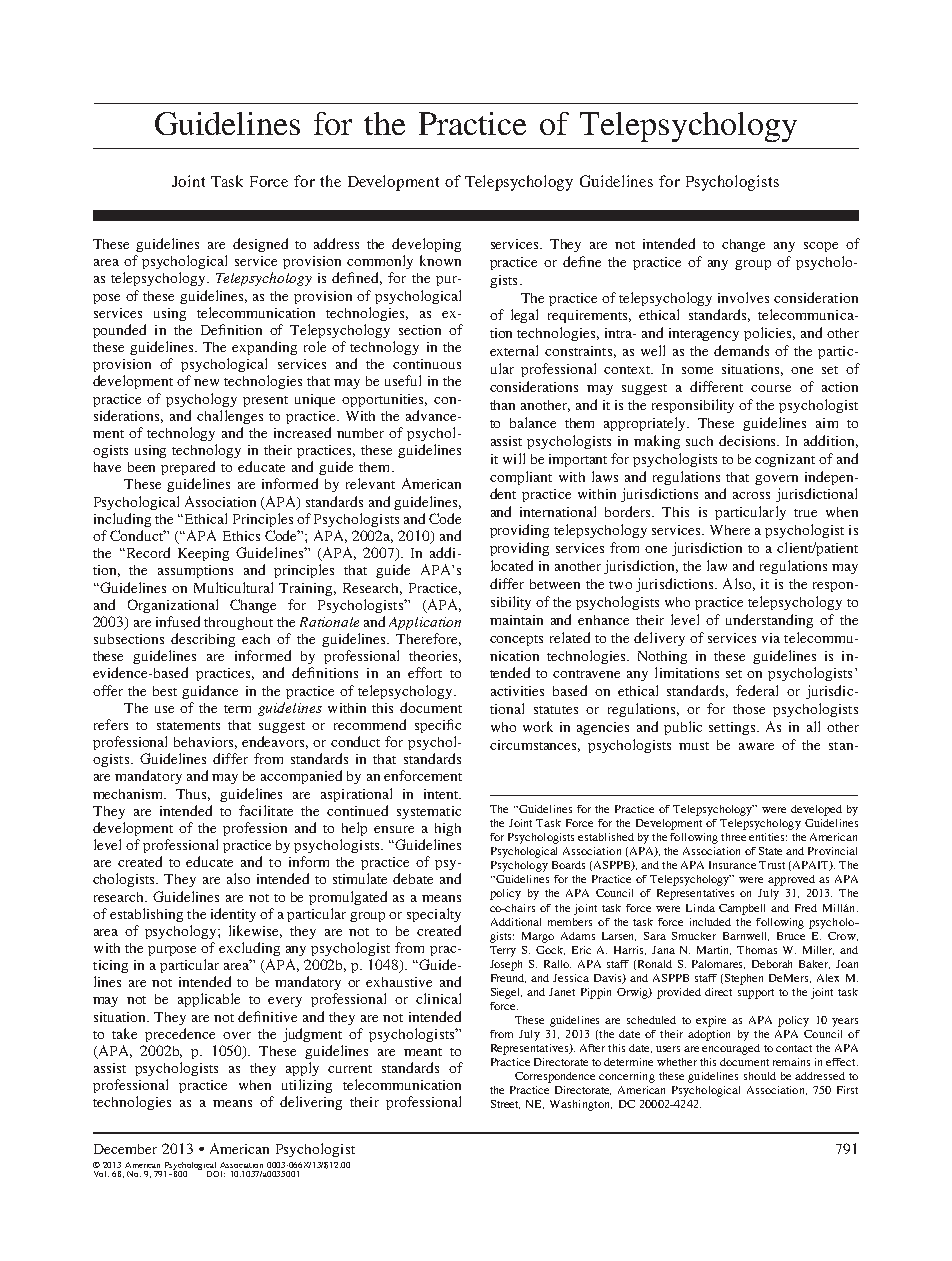  Describe the element at coordinates (260, 245) in the document. I see `designed` at that location.
